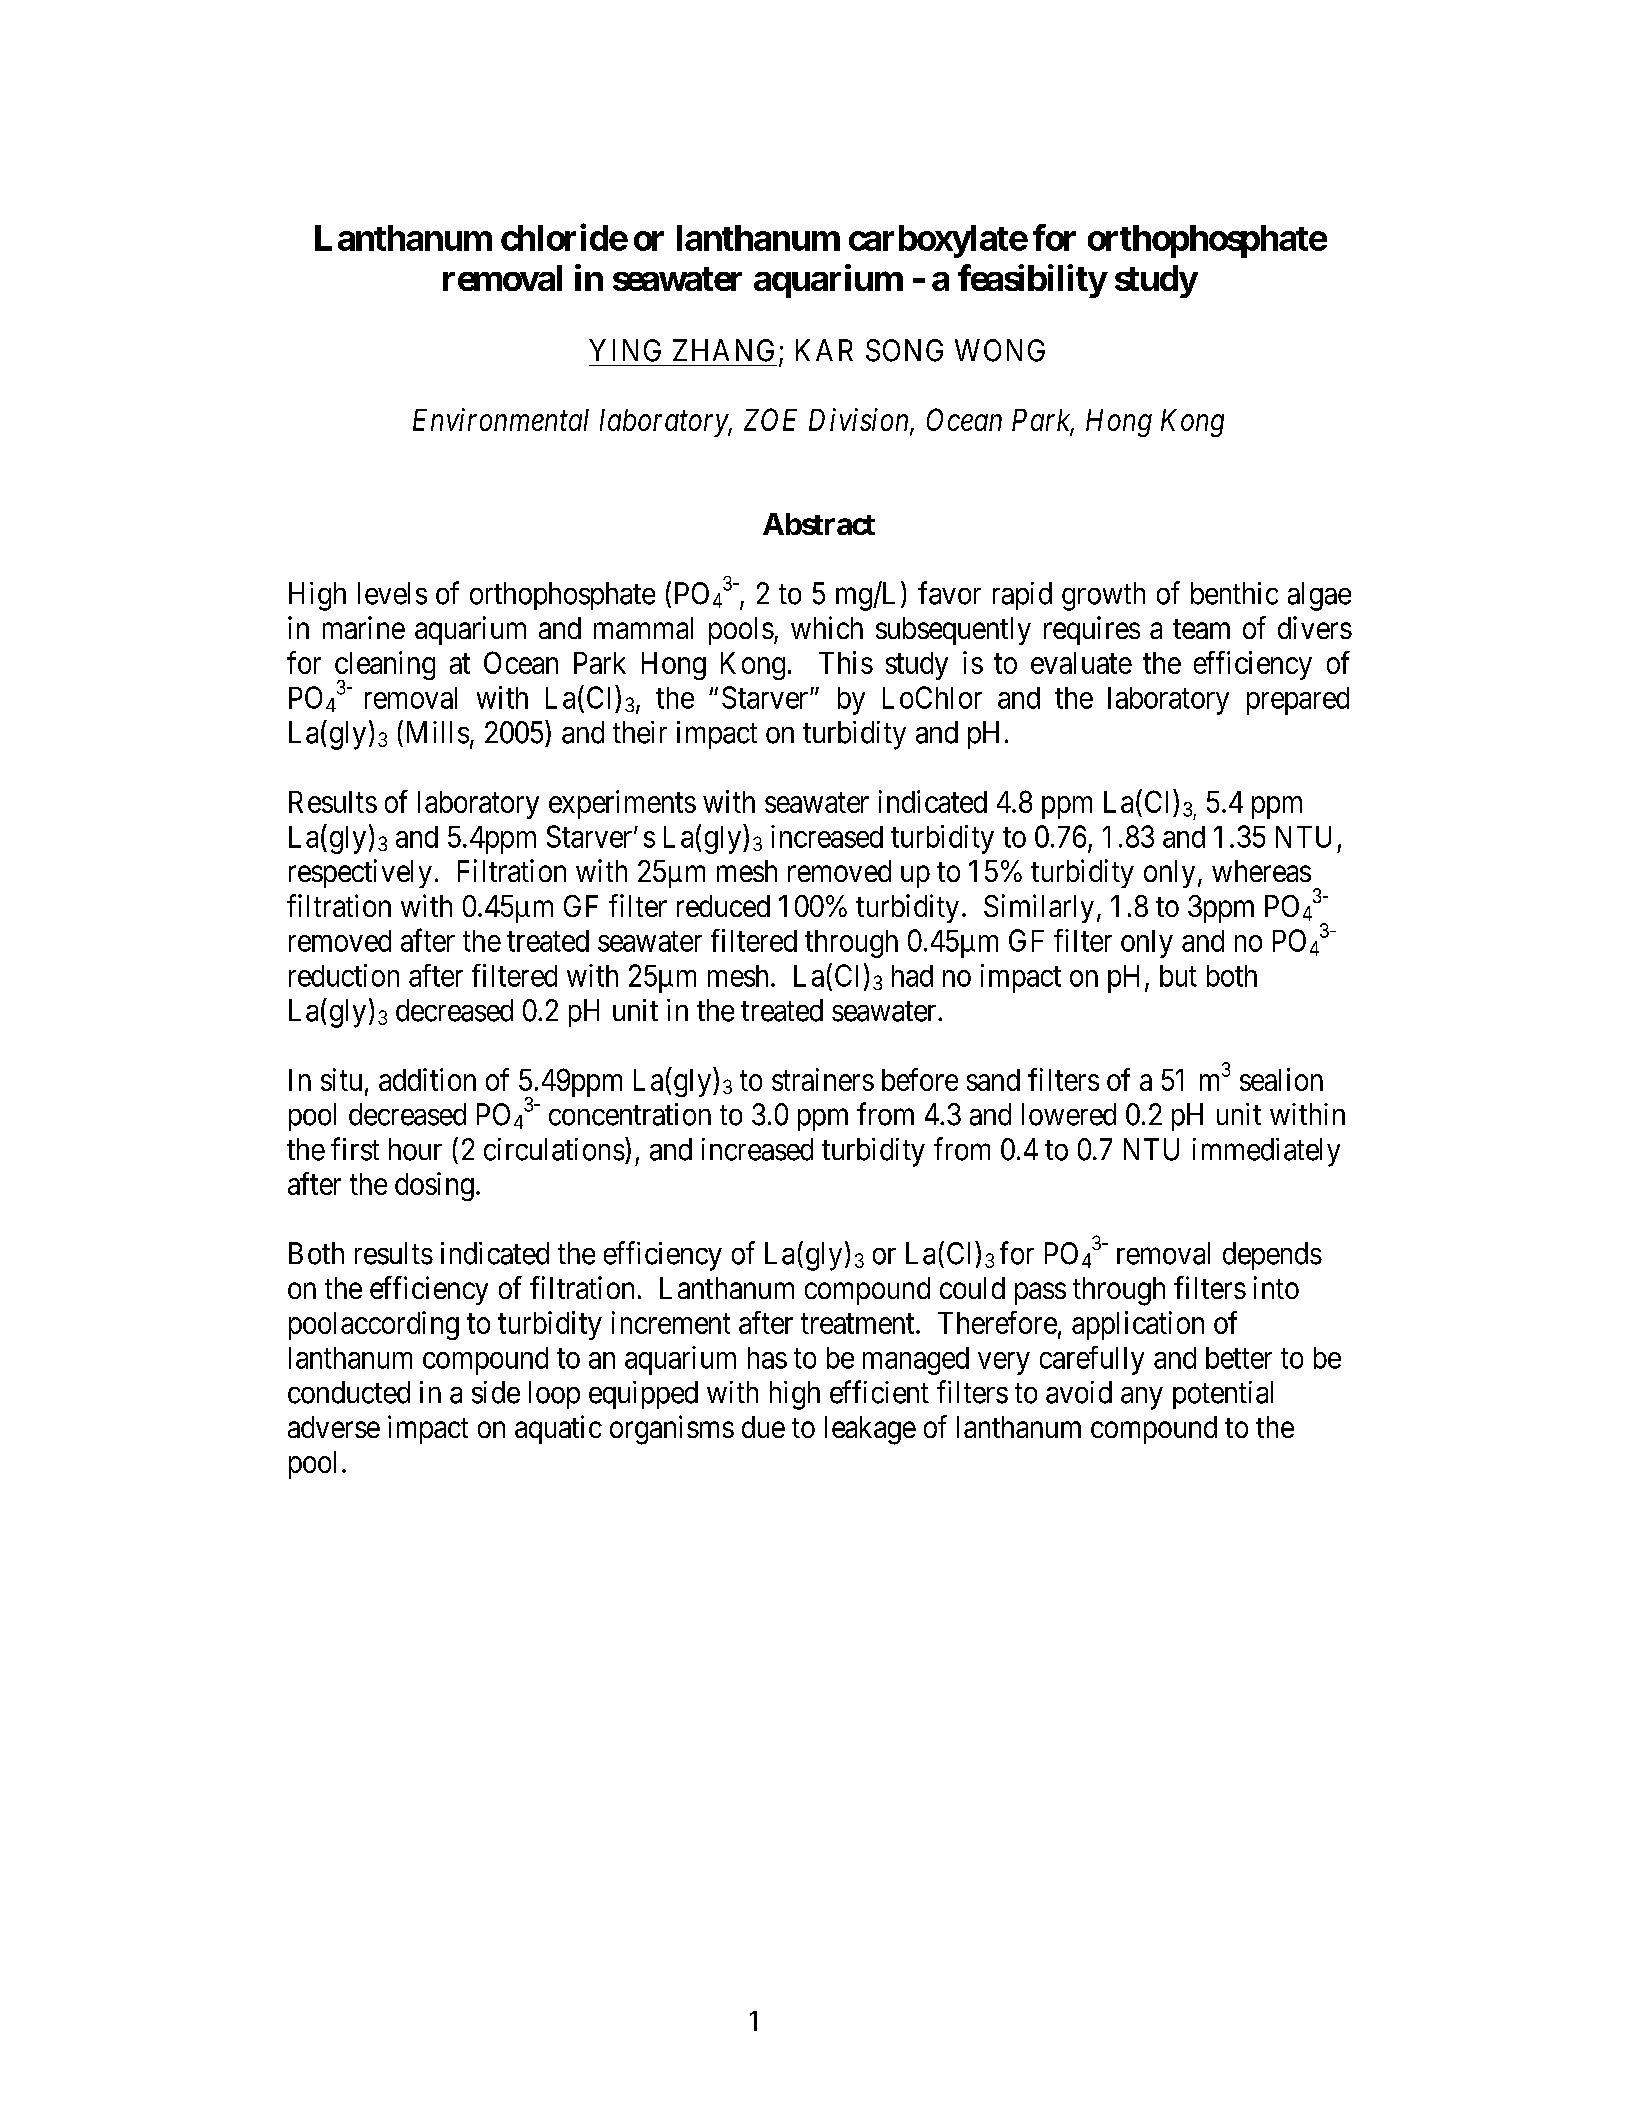  I want to click on YING, so click(625, 350).
